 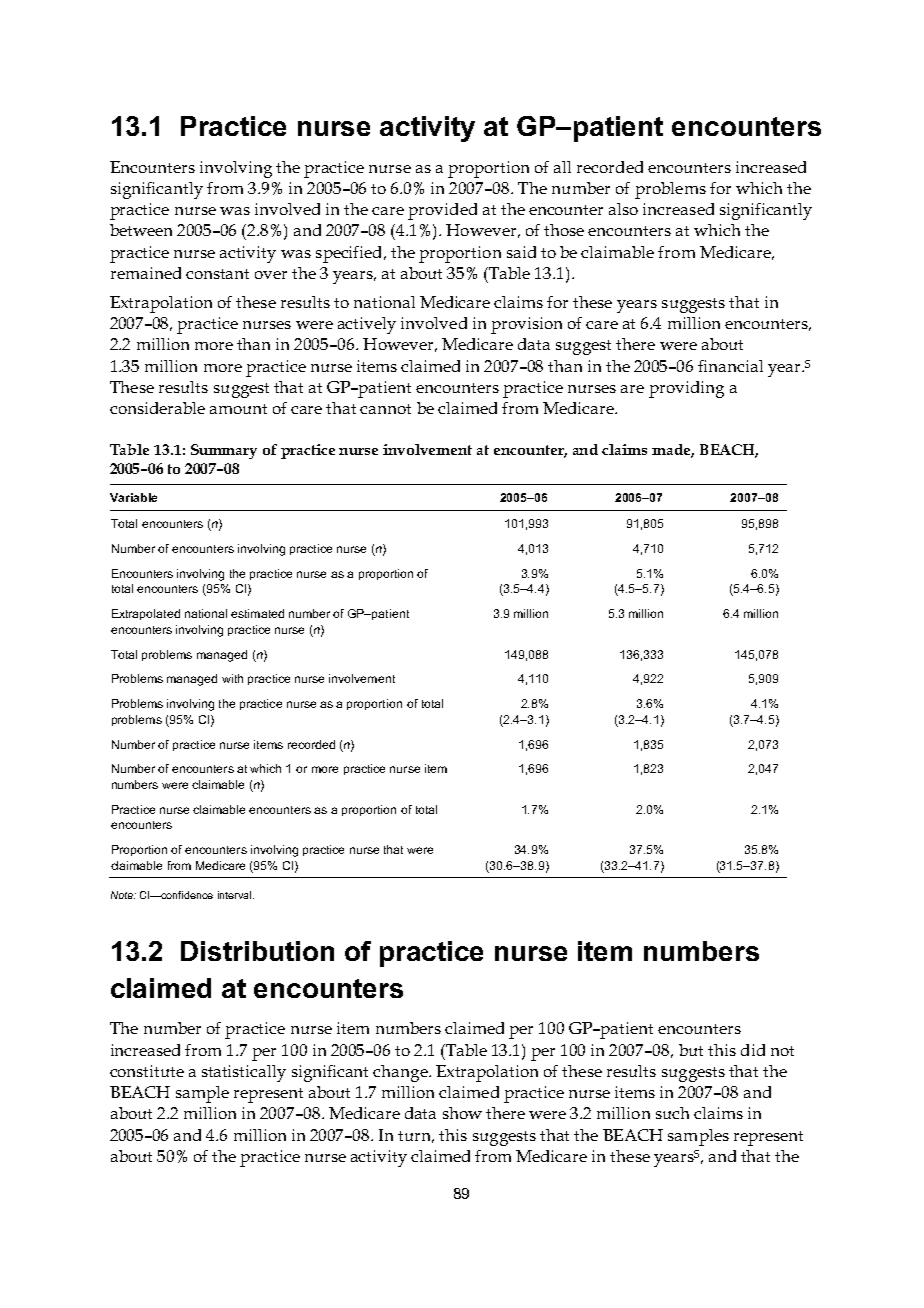 What do you see at coordinates (232, 678) in the page?
I see `with` at bounding box center [232, 678].
